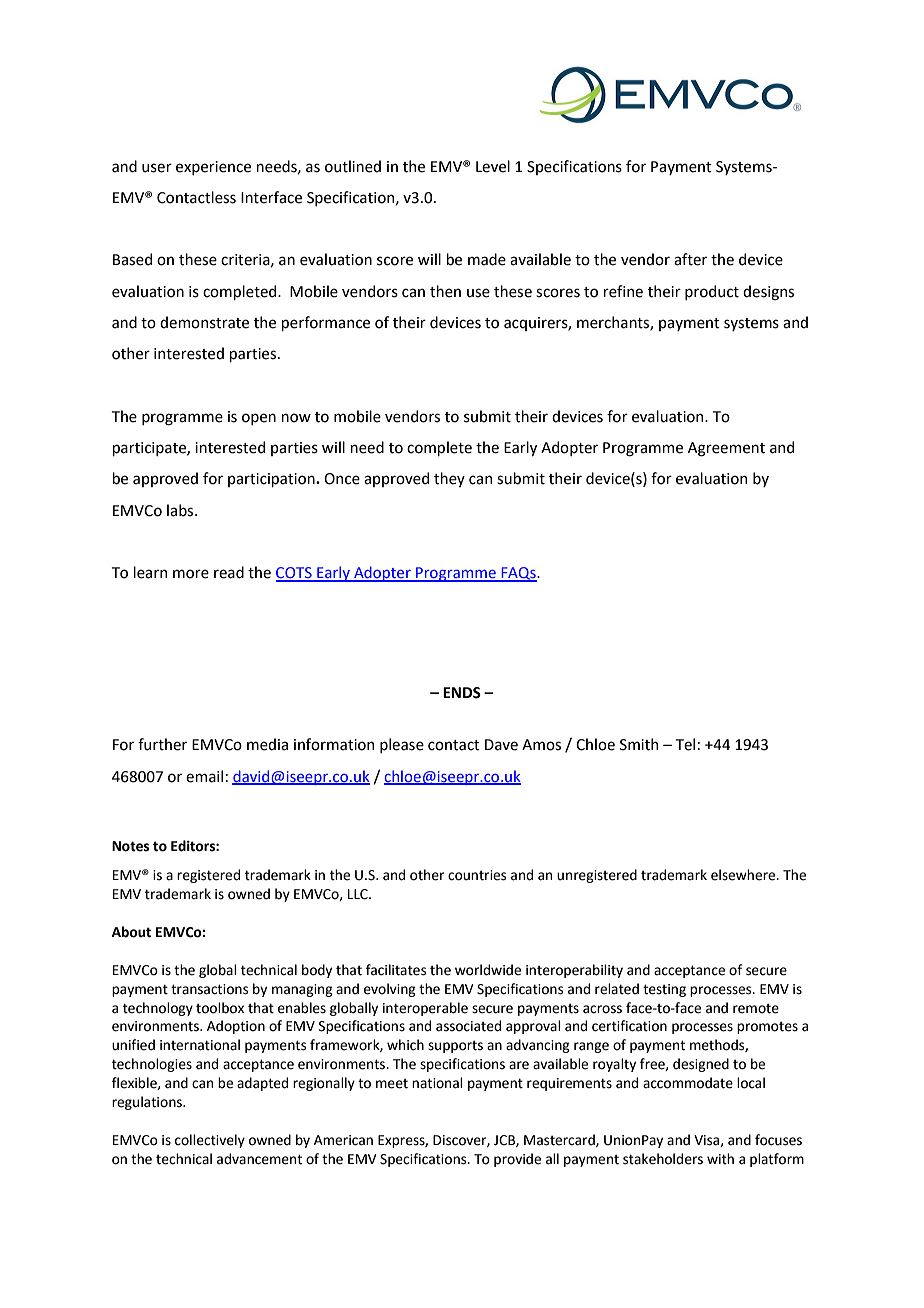 This screenshot has width=924, height=1308. What do you see at coordinates (462, 693) in the screenshot?
I see `ENDS` at bounding box center [462, 693].
